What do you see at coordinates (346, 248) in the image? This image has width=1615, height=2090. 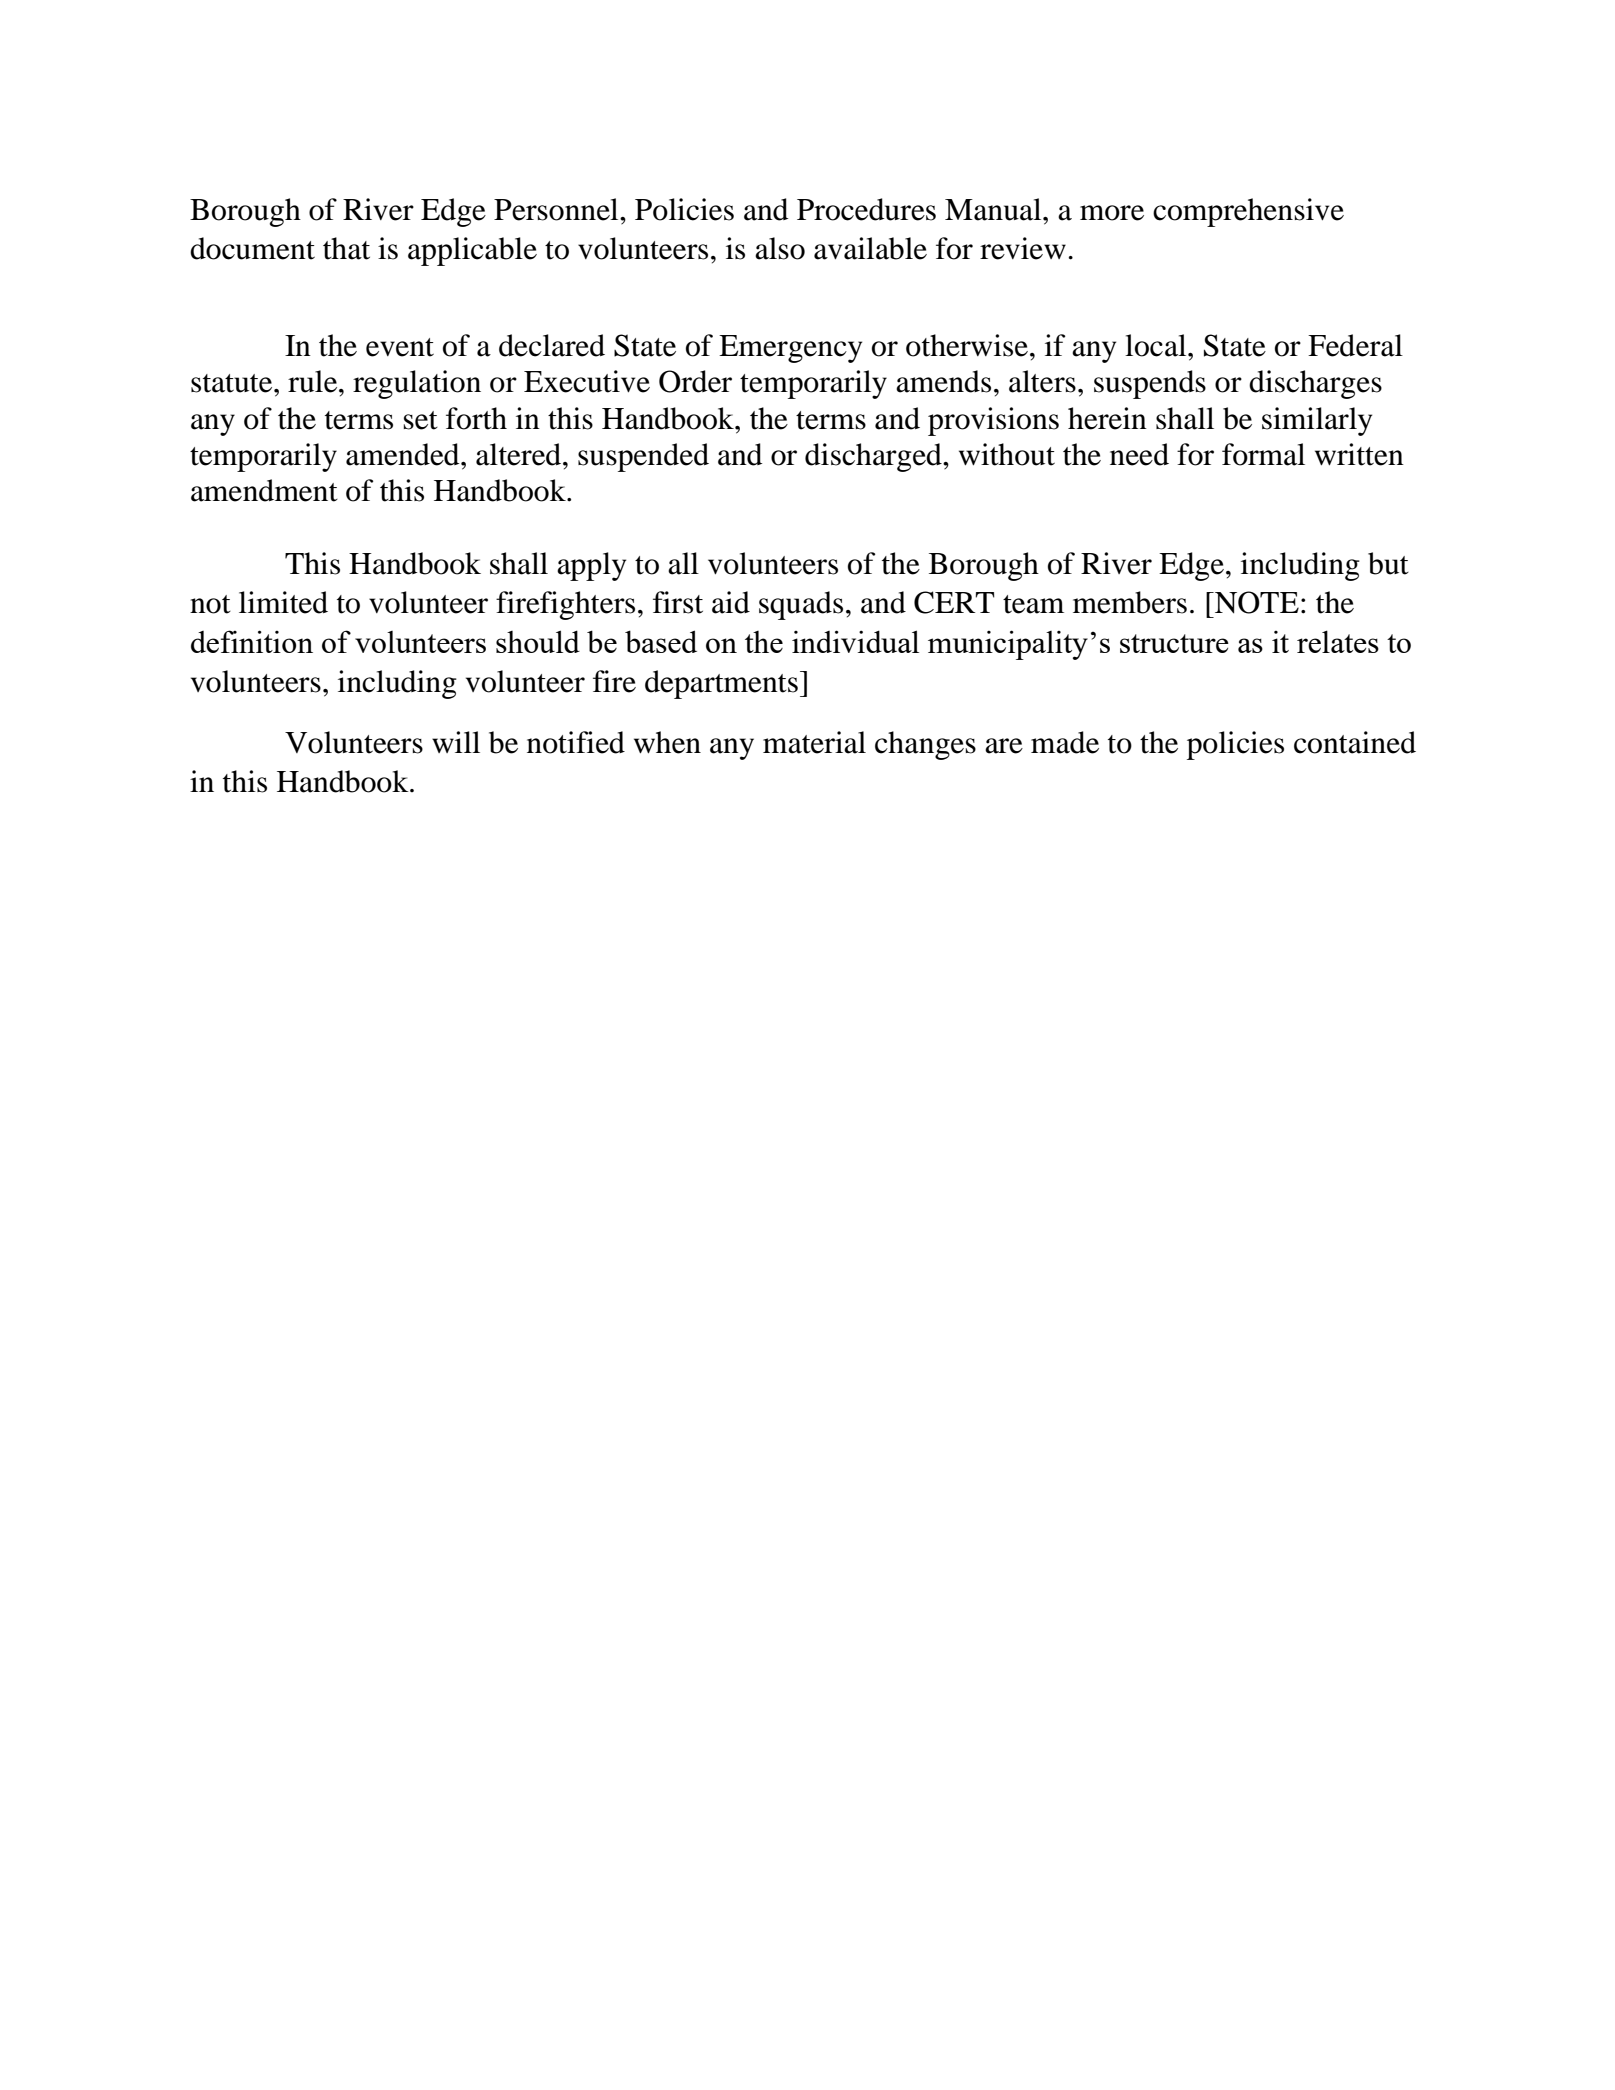 I see `that` at bounding box center [346, 248].
